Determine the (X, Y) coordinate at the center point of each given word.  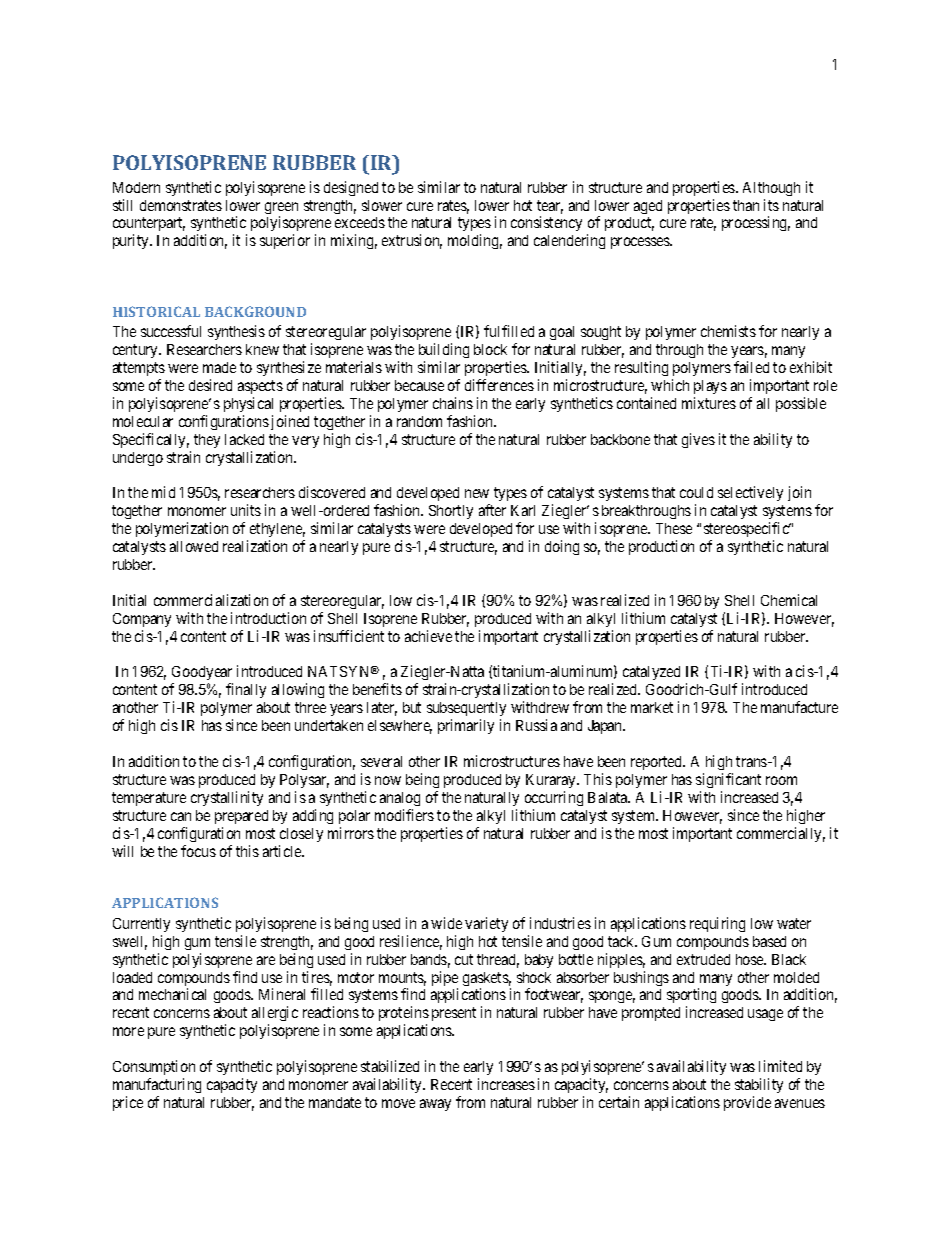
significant (728, 780)
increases (506, 1084)
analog (400, 799)
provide (747, 1103)
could (696, 492)
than (746, 205)
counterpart (149, 226)
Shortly (451, 512)
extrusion (412, 241)
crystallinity (227, 798)
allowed (194, 546)
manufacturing (157, 1085)
